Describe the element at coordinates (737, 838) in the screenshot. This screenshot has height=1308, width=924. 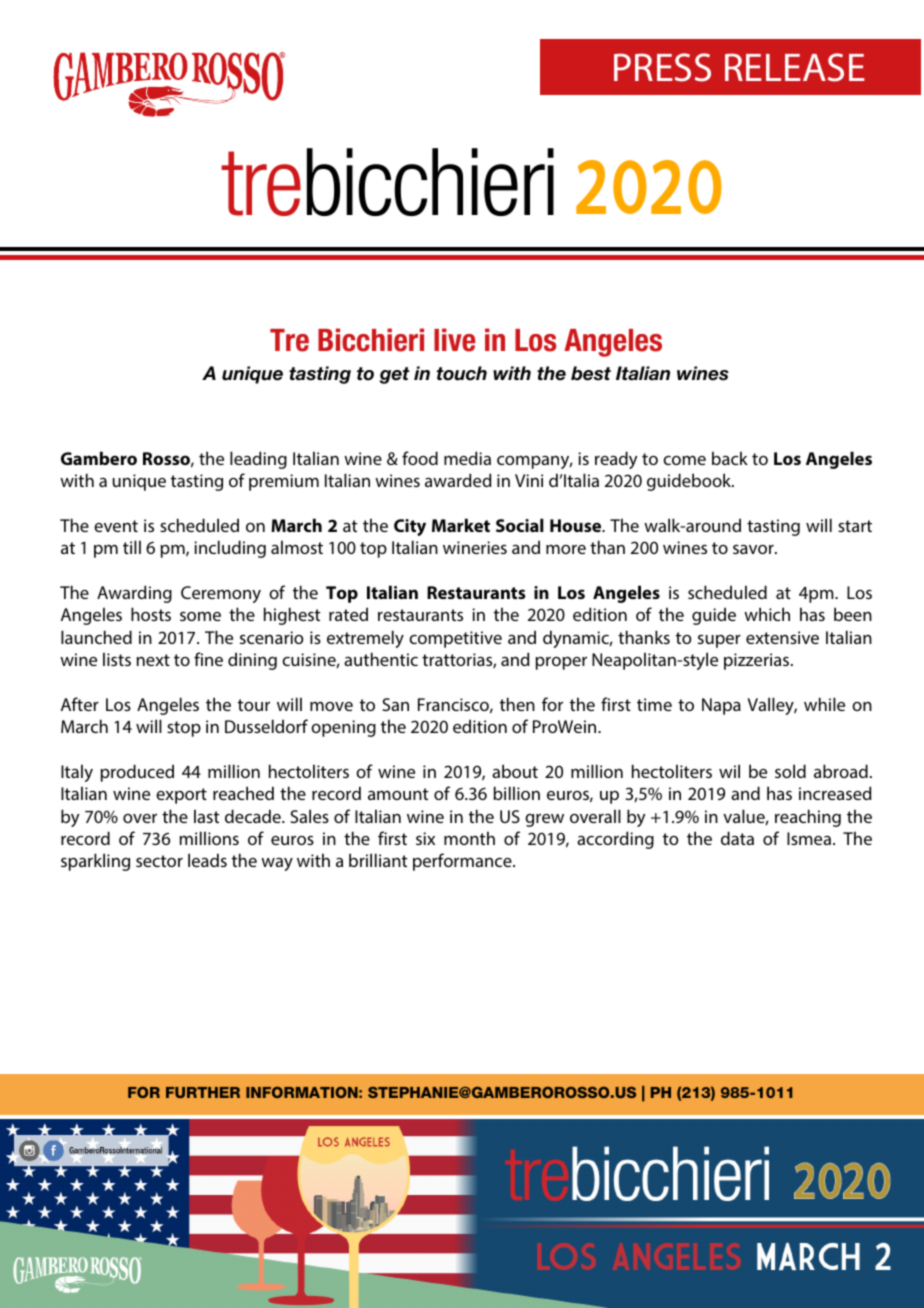
I see `data` at that location.
